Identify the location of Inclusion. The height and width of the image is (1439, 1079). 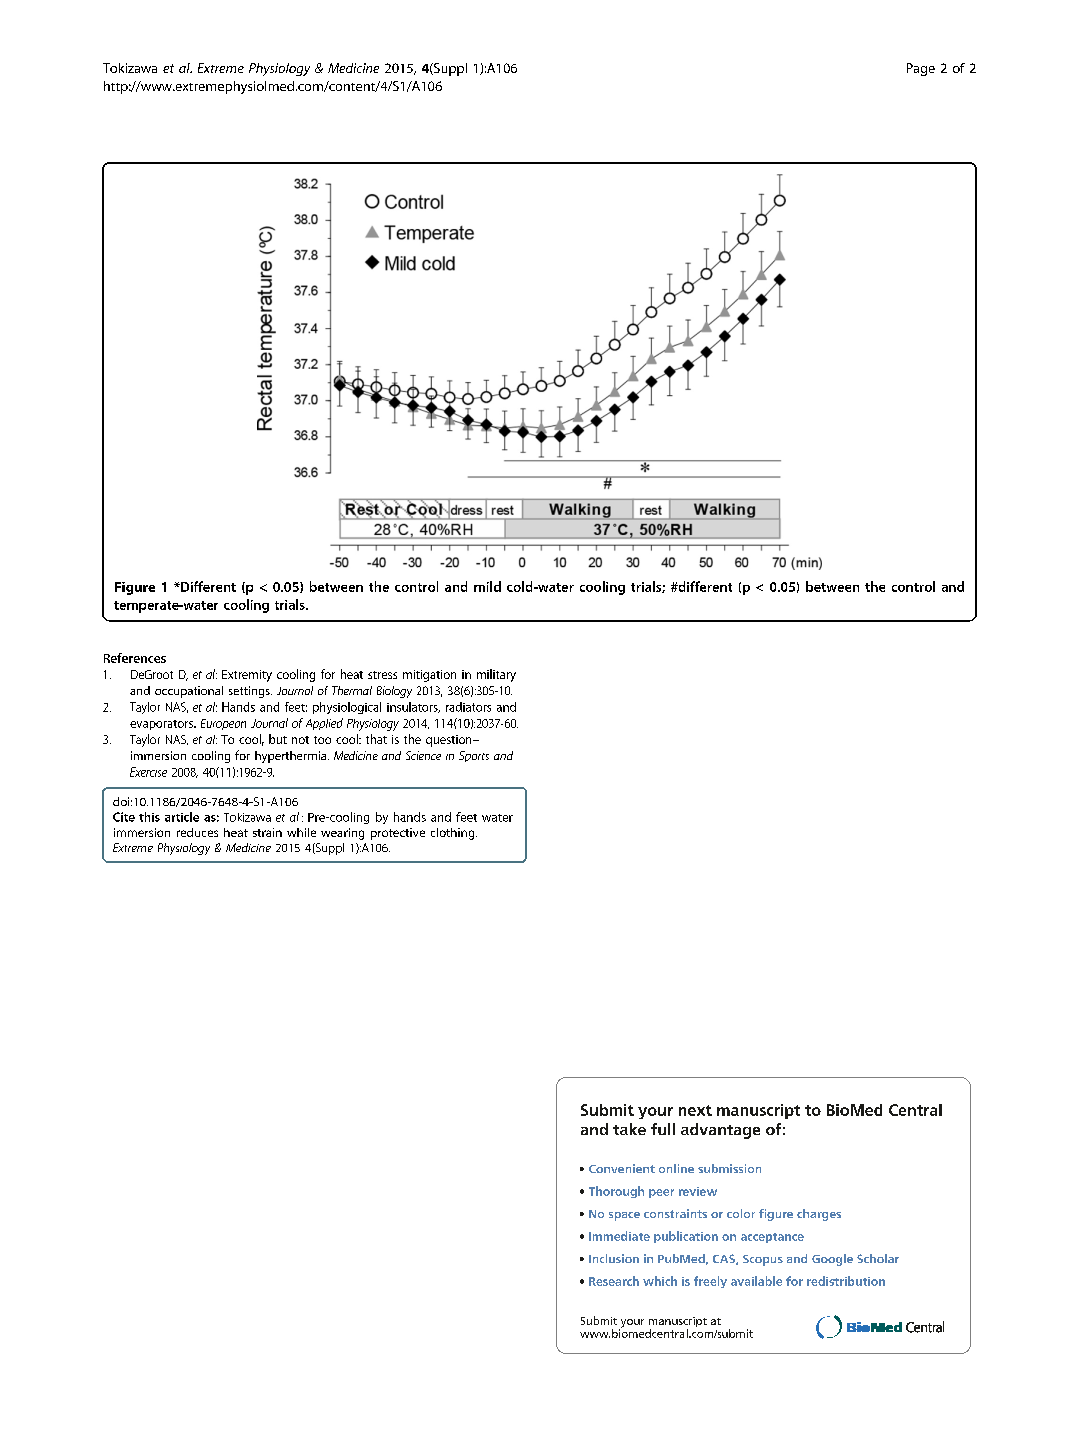
(614, 1258).
